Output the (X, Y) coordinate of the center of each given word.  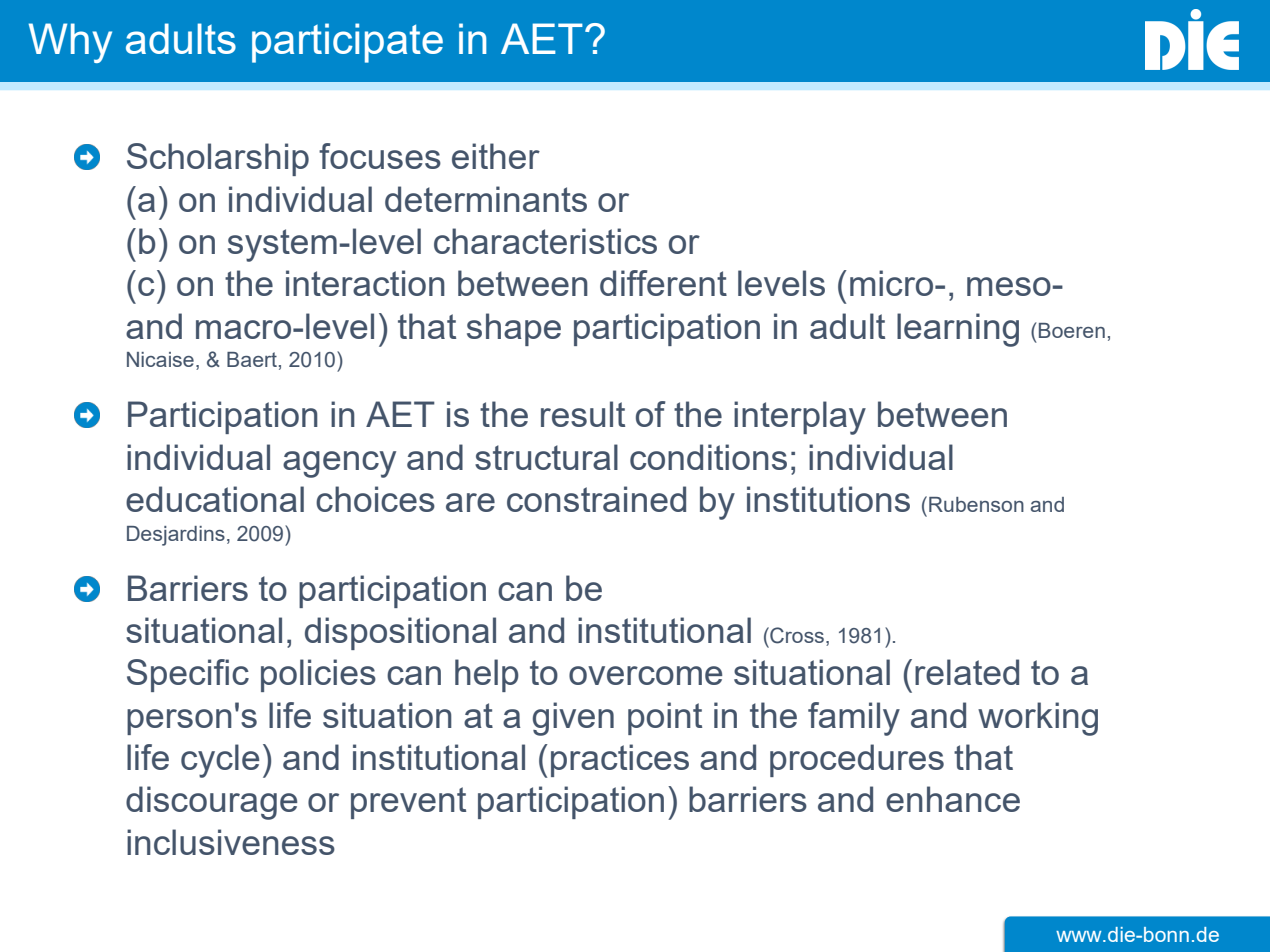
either (496, 156)
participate (347, 43)
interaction (365, 283)
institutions (828, 499)
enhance (953, 799)
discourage (211, 803)
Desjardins (176, 536)
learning (958, 330)
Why (70, 43)
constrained (596, 499)
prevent (408, 803)
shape (514, 329)
